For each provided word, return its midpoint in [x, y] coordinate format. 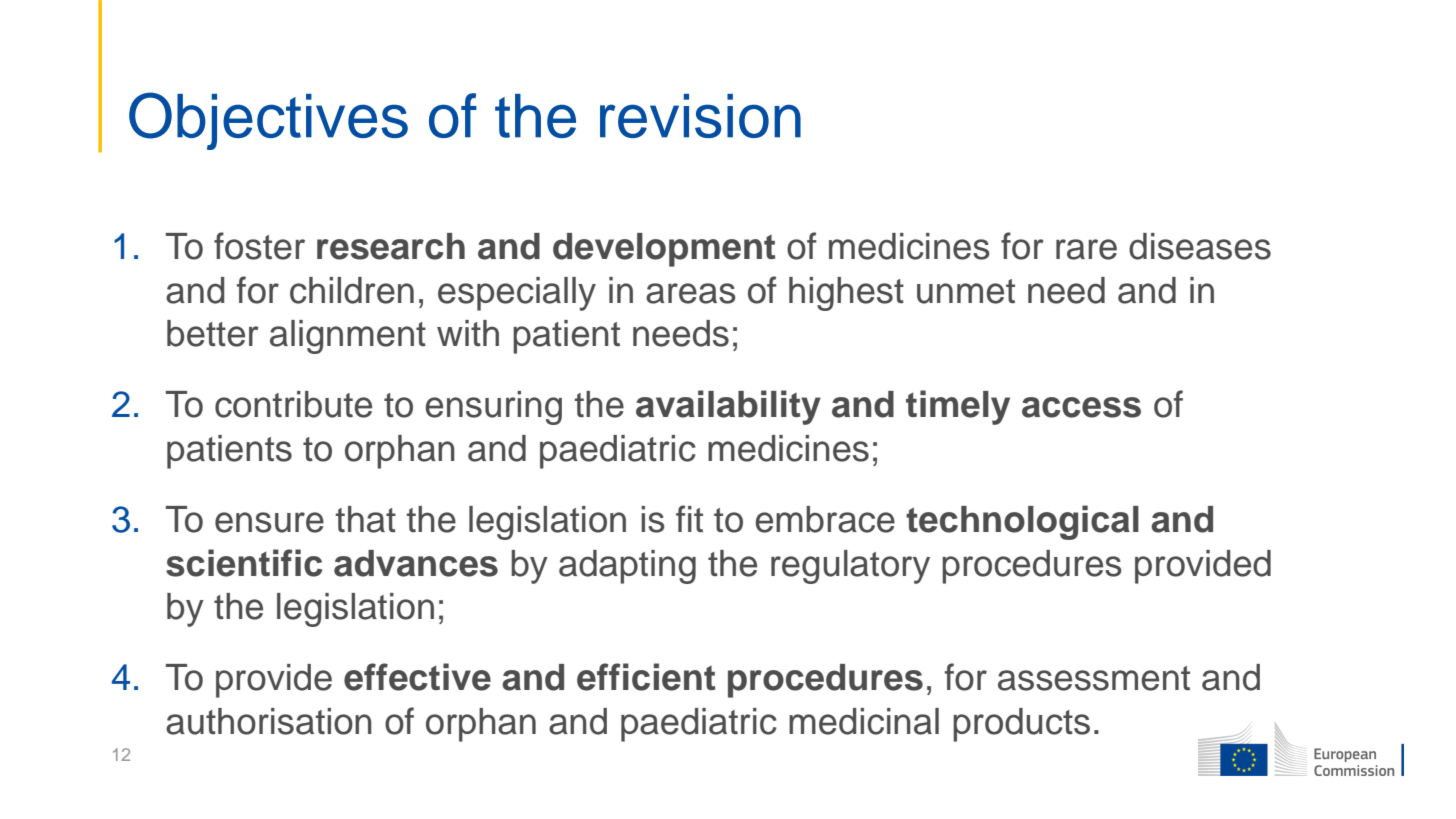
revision [700, 116]
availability [728, 407]
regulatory [850, 567]
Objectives [268, 121]
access [1081, 407]
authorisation [269, 721]
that [366, 519]
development [664, 250]
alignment [348, 337]
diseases [1200, 246]
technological [1022, 522]
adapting [627, 567]
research [391, 246]
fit [689, 518]
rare [1086, 249]
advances [416, 563]
